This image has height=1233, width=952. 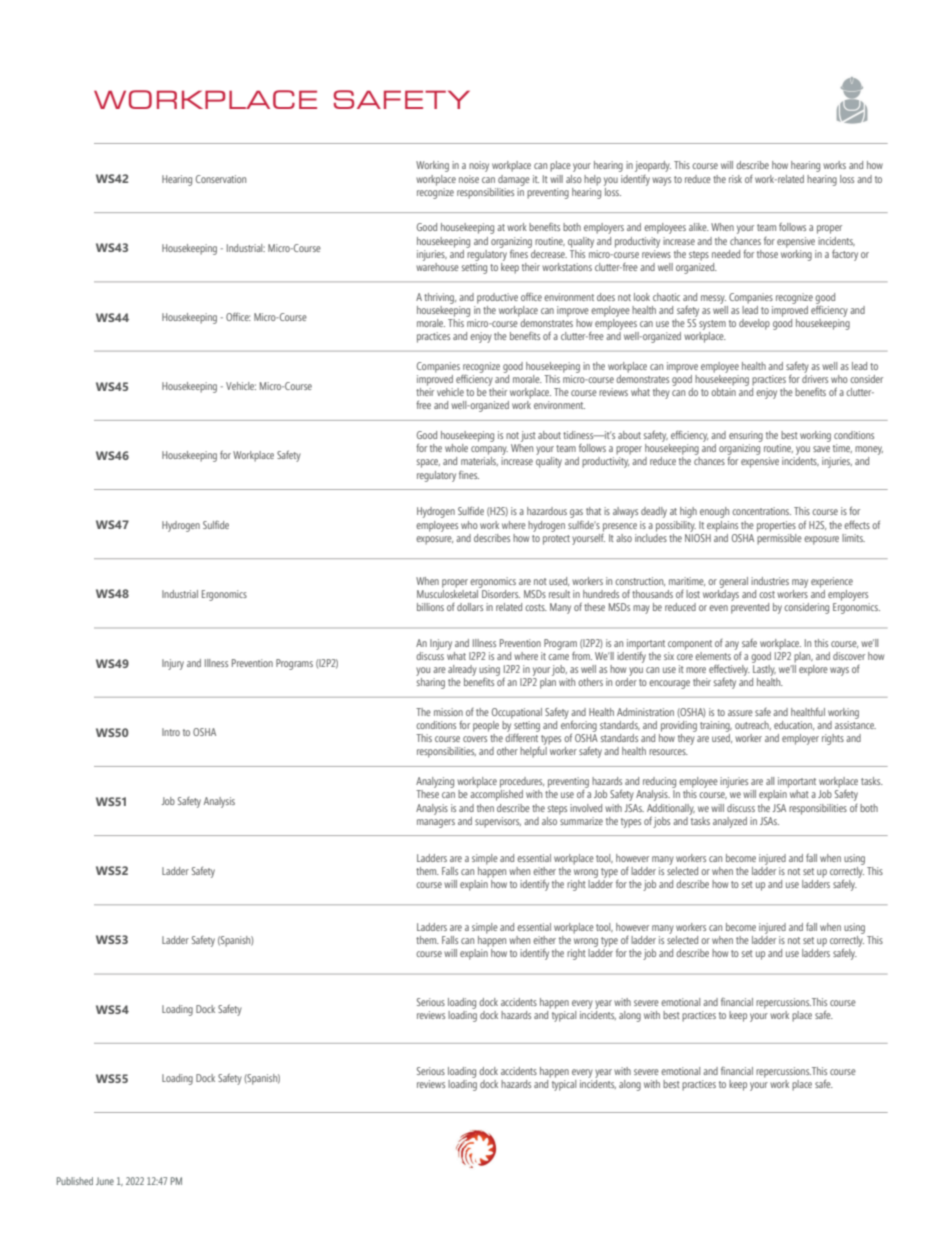 I want to click on Conservation, so click(x=221, y=179).
